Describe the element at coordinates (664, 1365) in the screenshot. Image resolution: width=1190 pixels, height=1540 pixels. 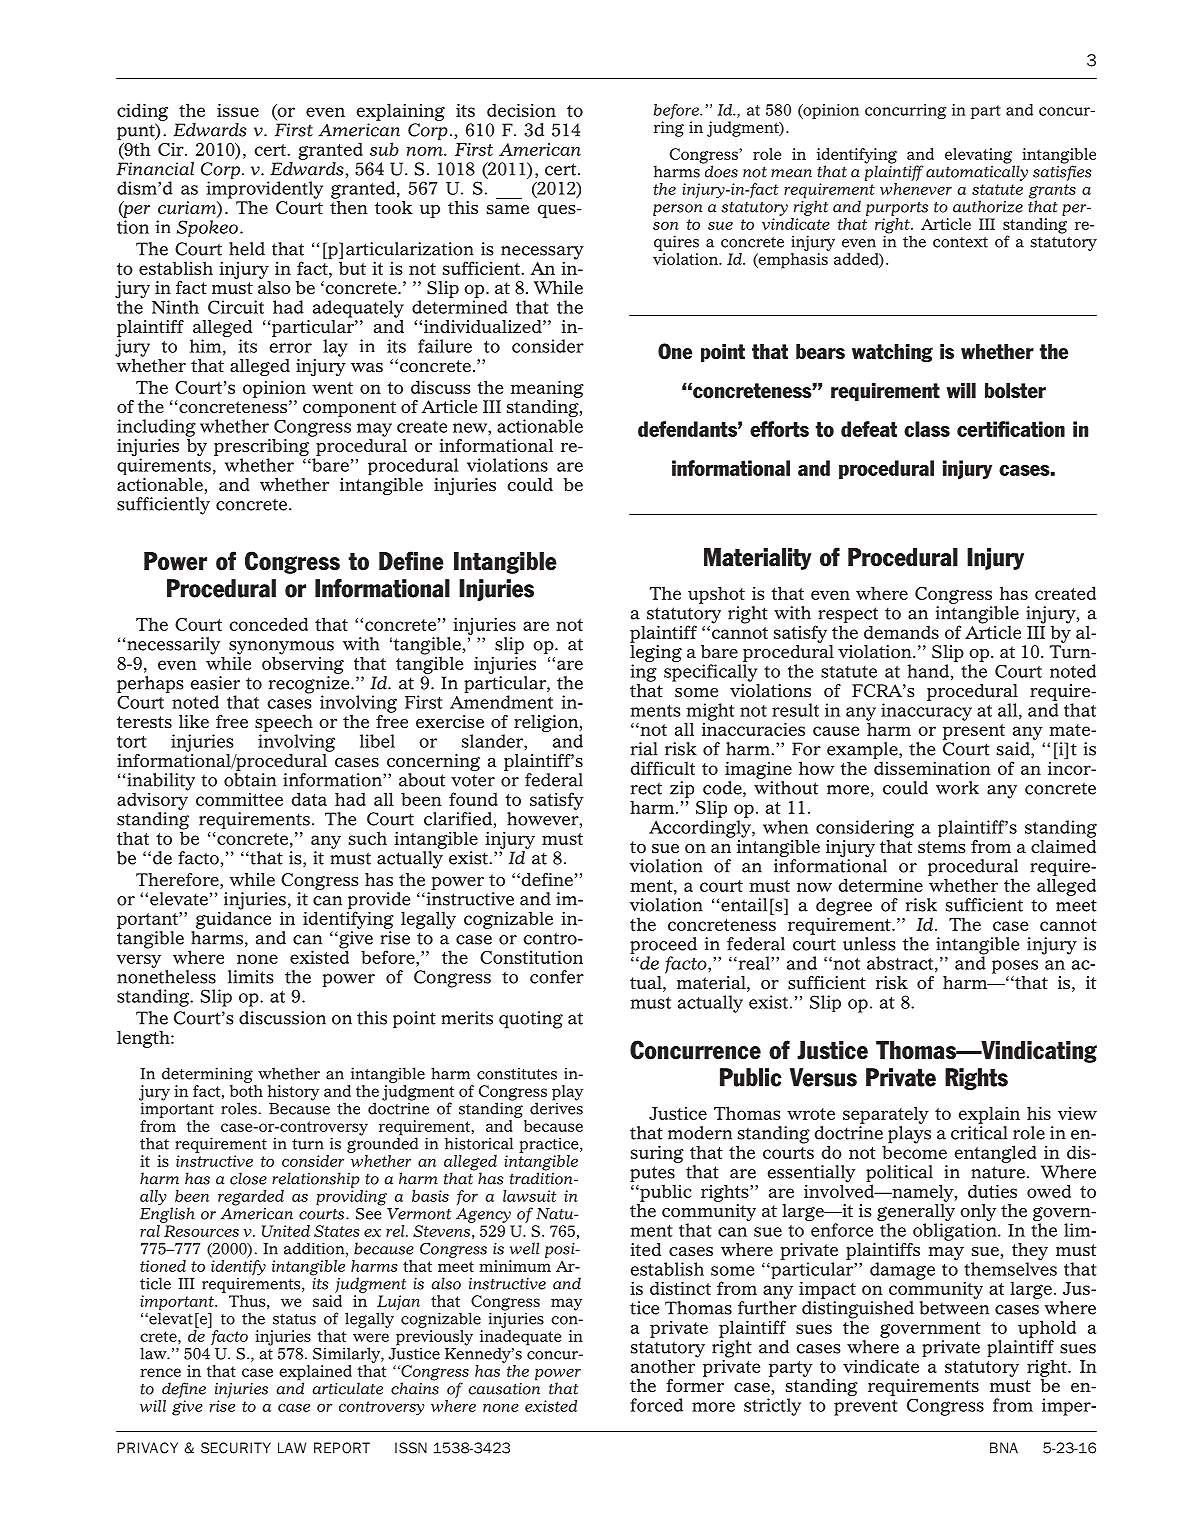
I see `another` at that location.
